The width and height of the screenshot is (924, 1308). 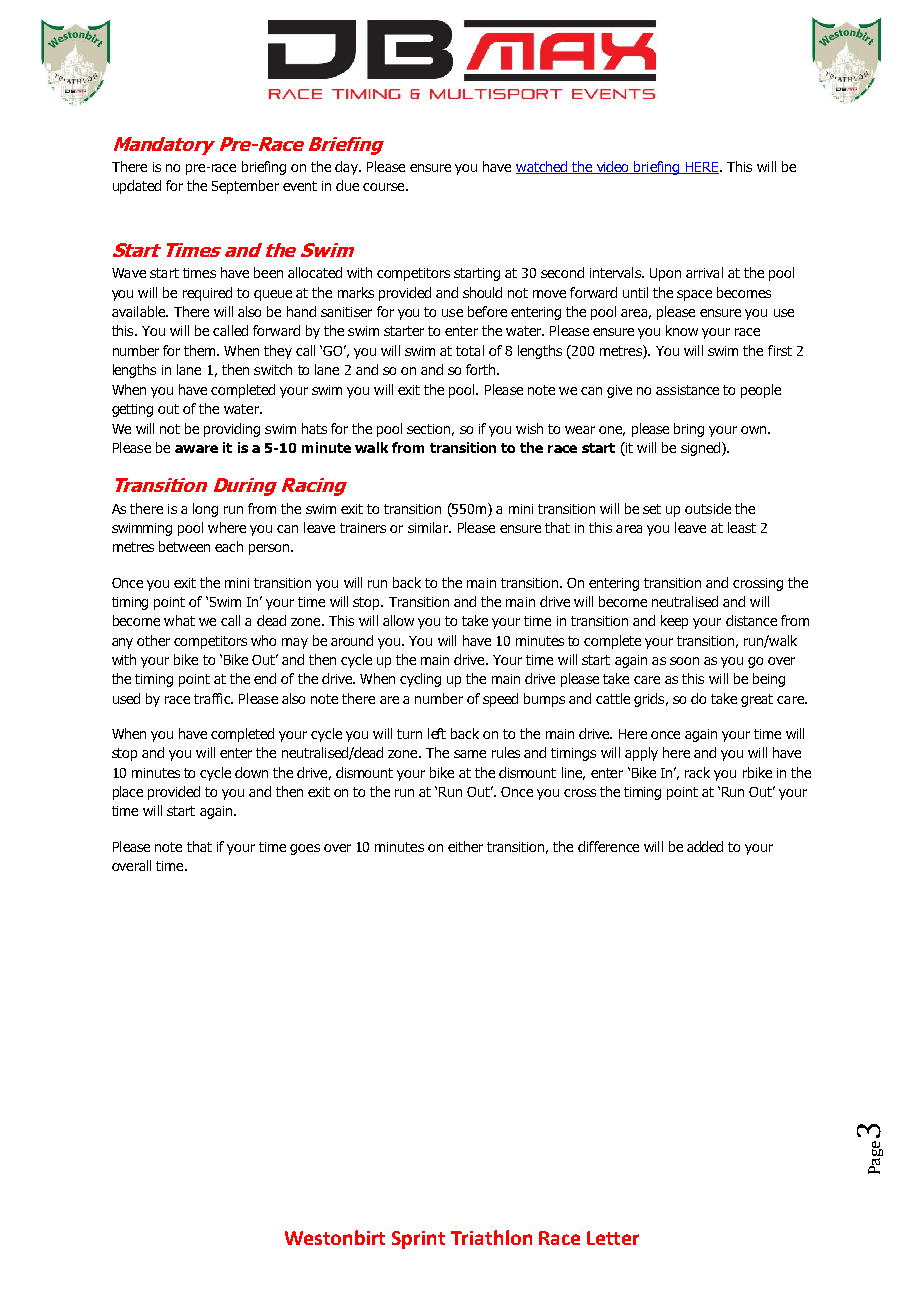 What do you see at coordinates (482, 369) in the screenshot?
I see `forth` at bounding box center [482, 369].
